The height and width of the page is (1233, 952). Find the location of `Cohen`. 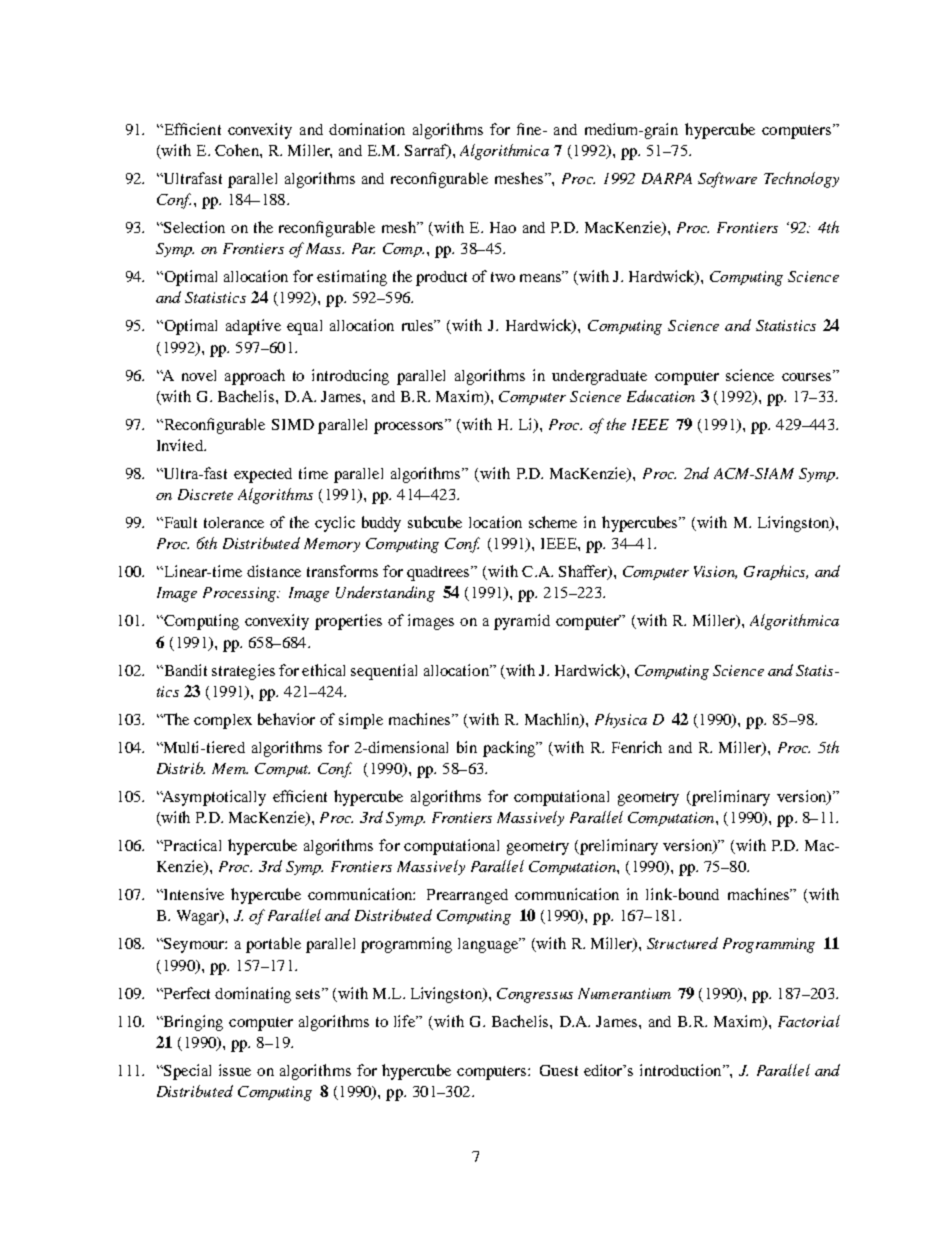

Cohen is located at coordinates (238, 150).
